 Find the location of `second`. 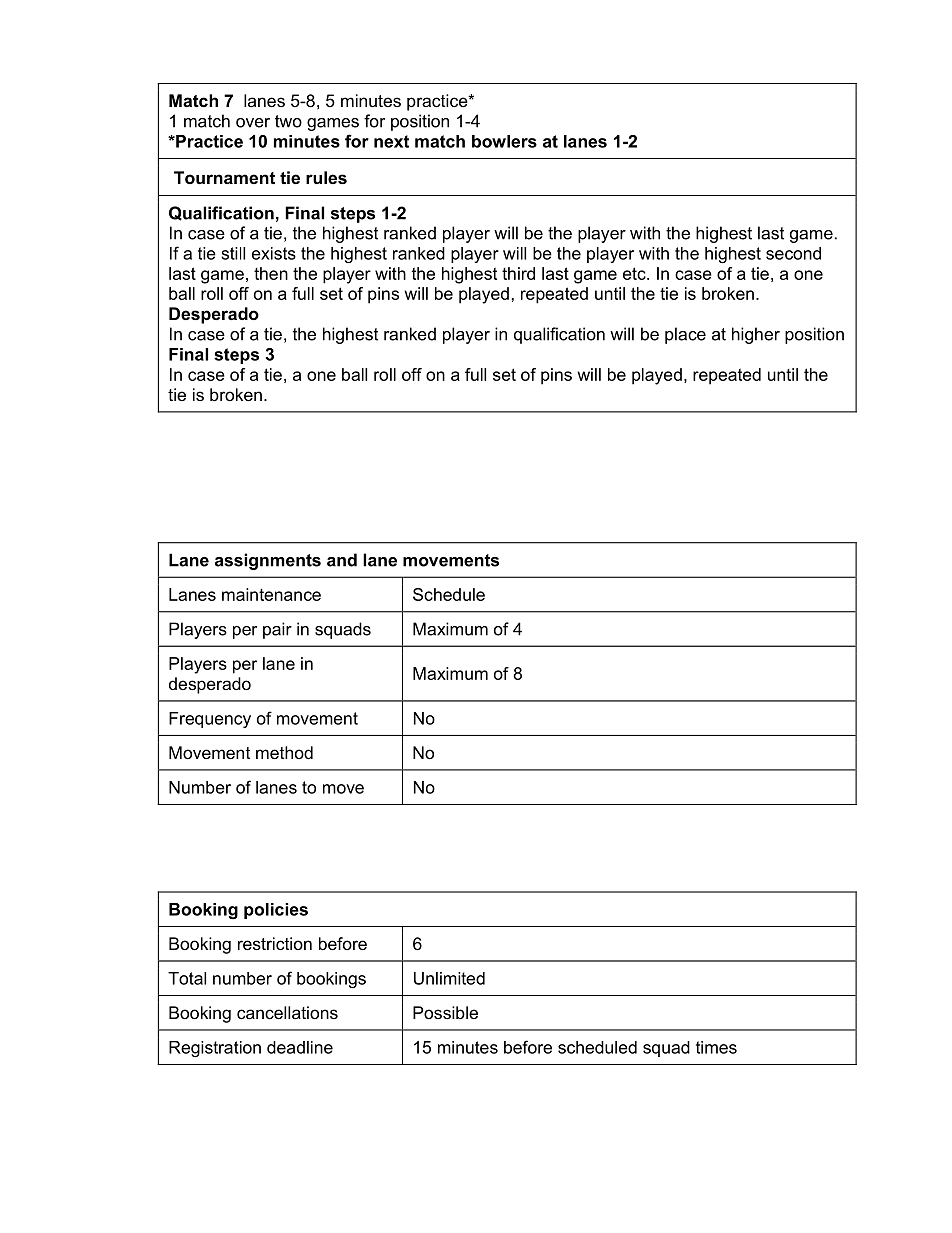

second is located at coordinates (793, 253).
